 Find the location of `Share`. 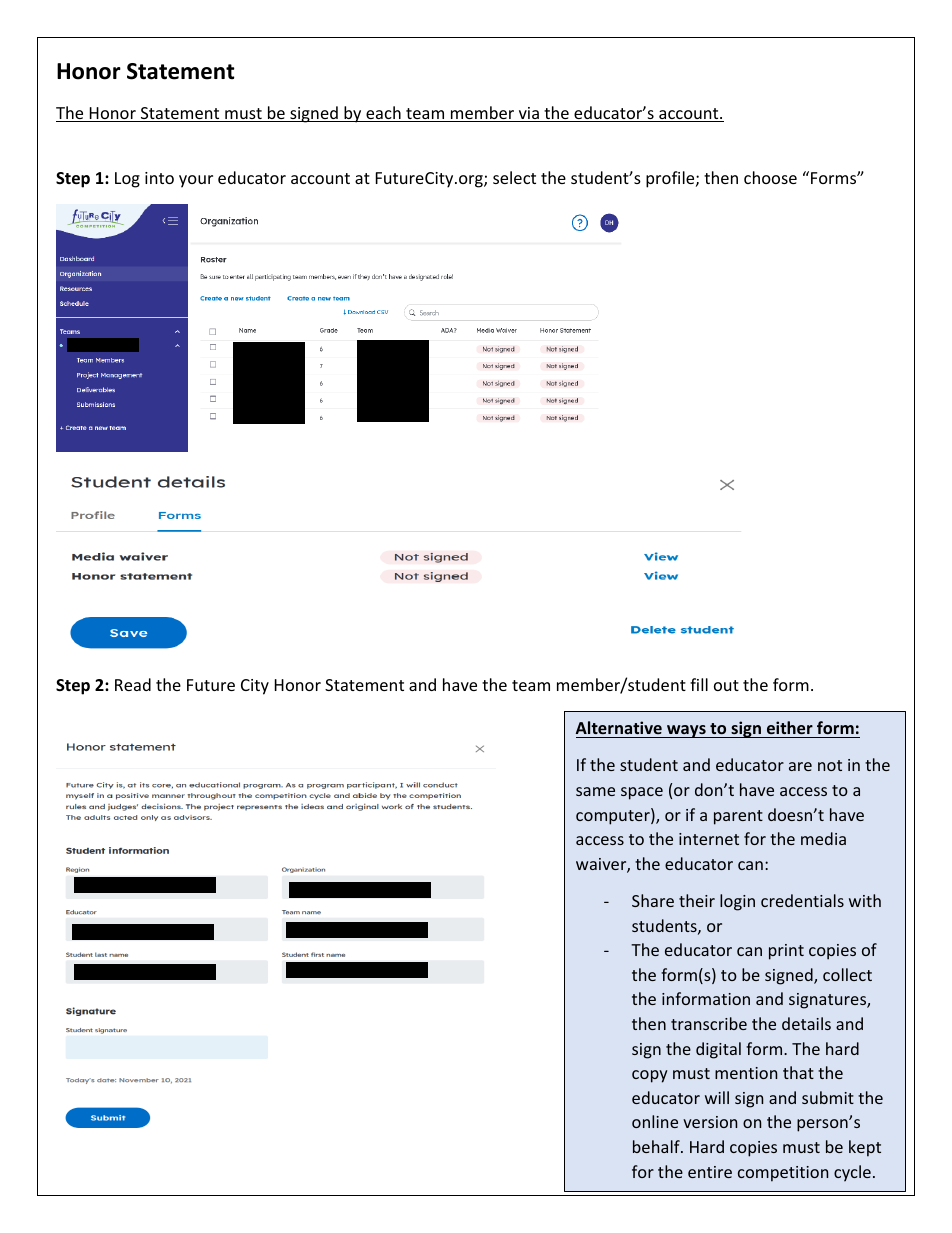

Share is located at coordinates (653, 900).
